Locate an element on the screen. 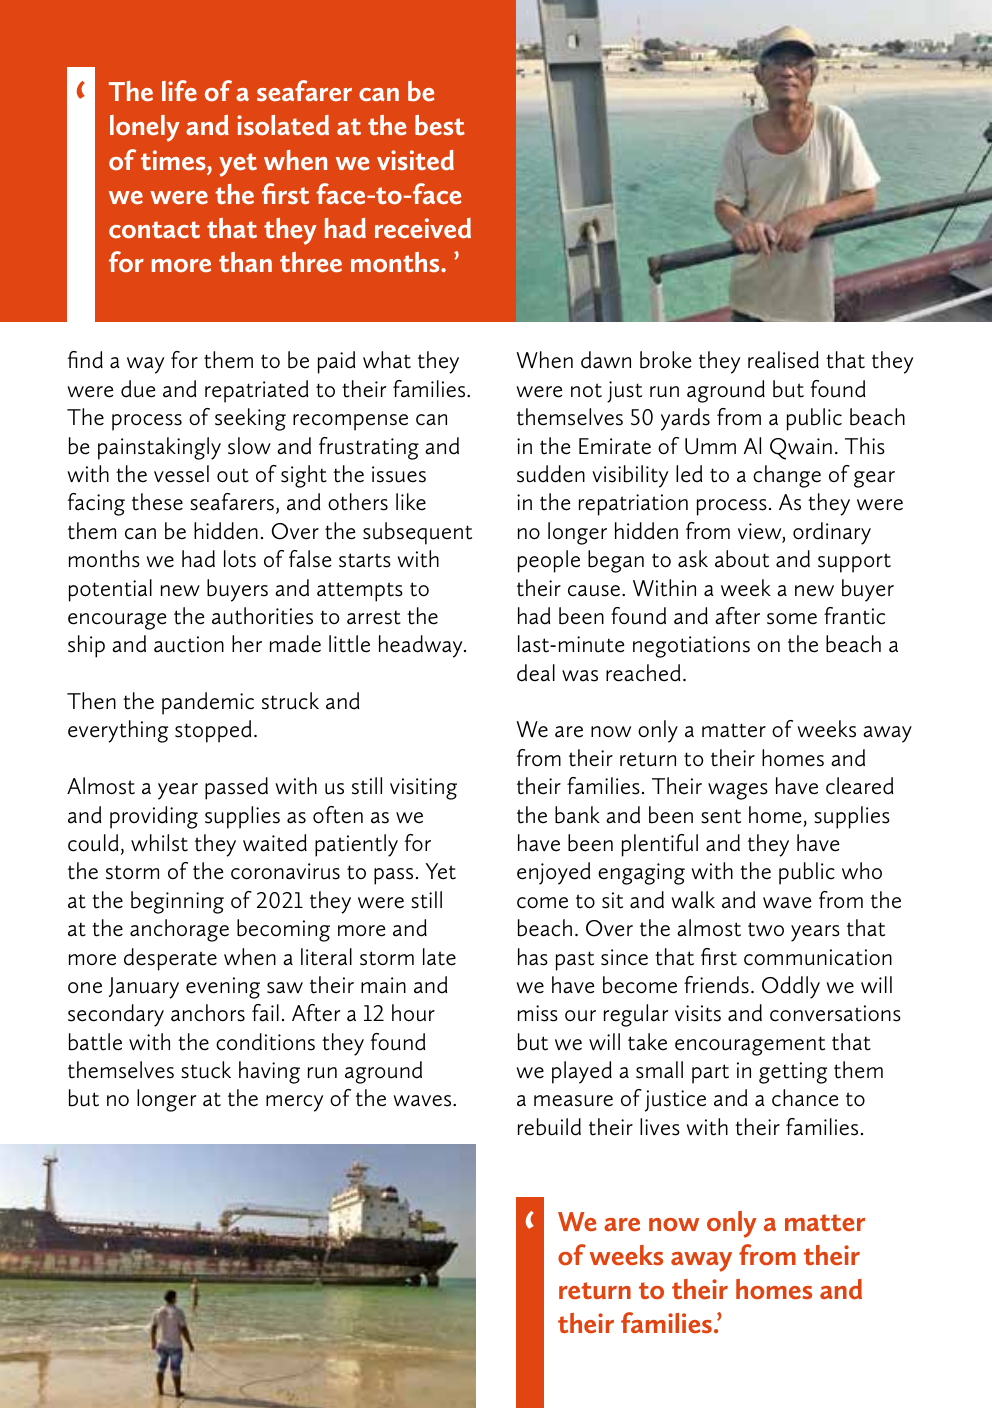 The width and height of the screenshot is (992, 1408). lonely is located at coordinates (145, 128).
